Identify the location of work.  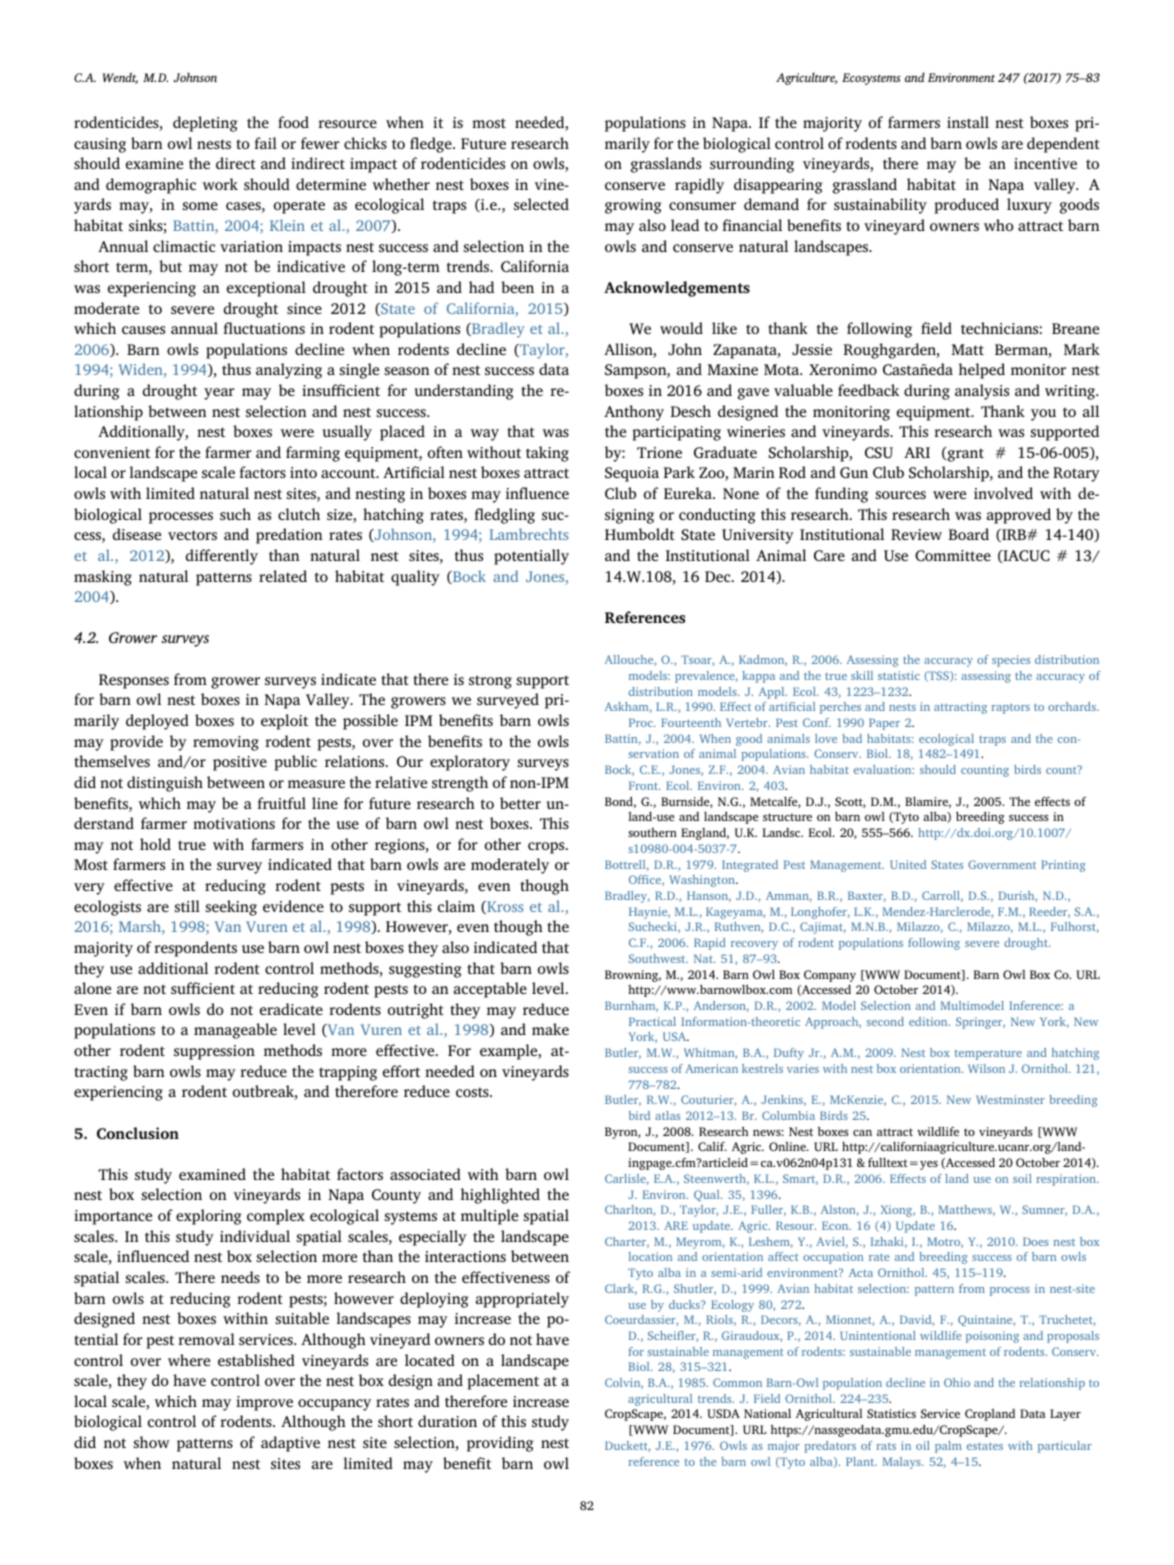
(220, 184).
